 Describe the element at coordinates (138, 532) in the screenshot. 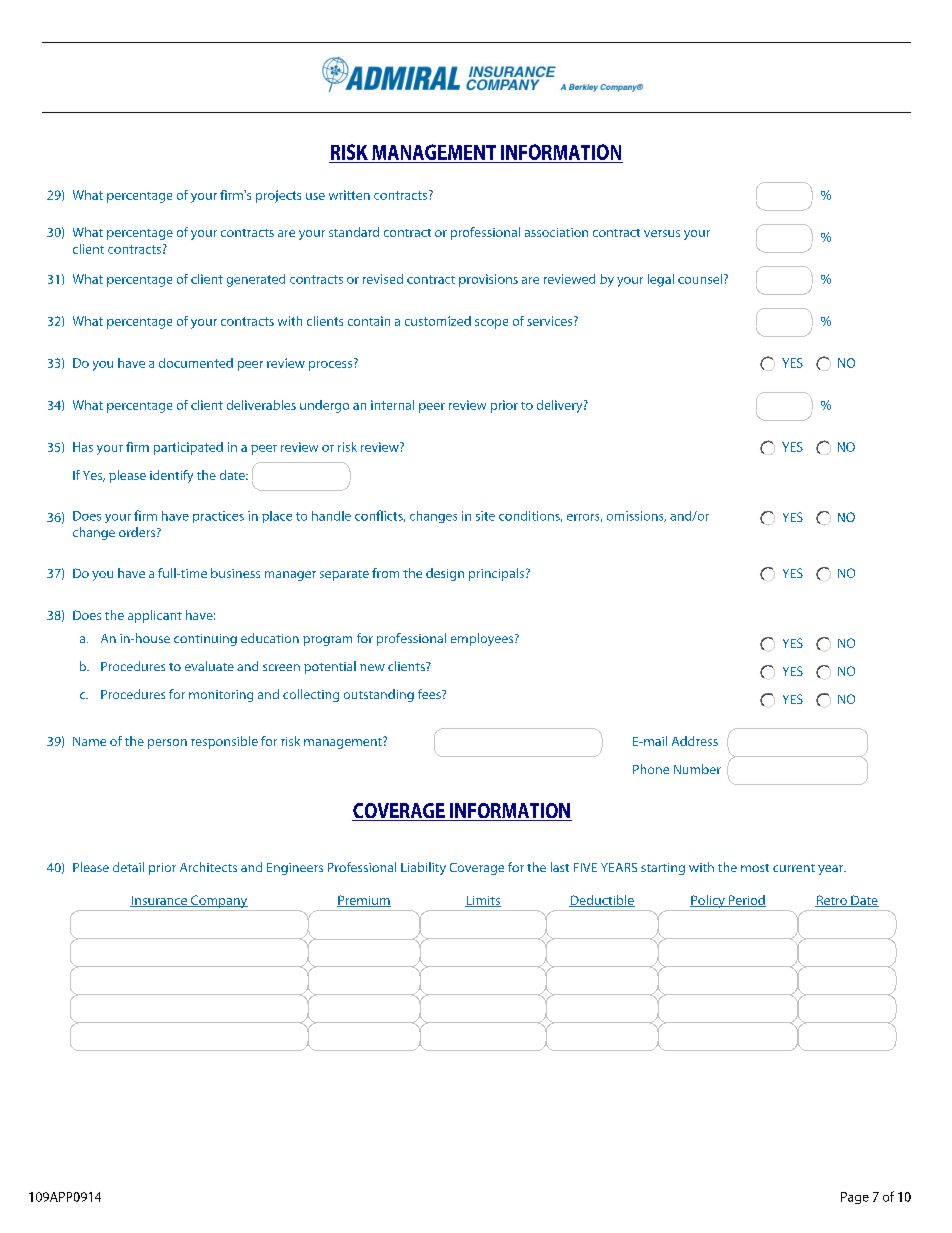

I see `orders` at that location.
